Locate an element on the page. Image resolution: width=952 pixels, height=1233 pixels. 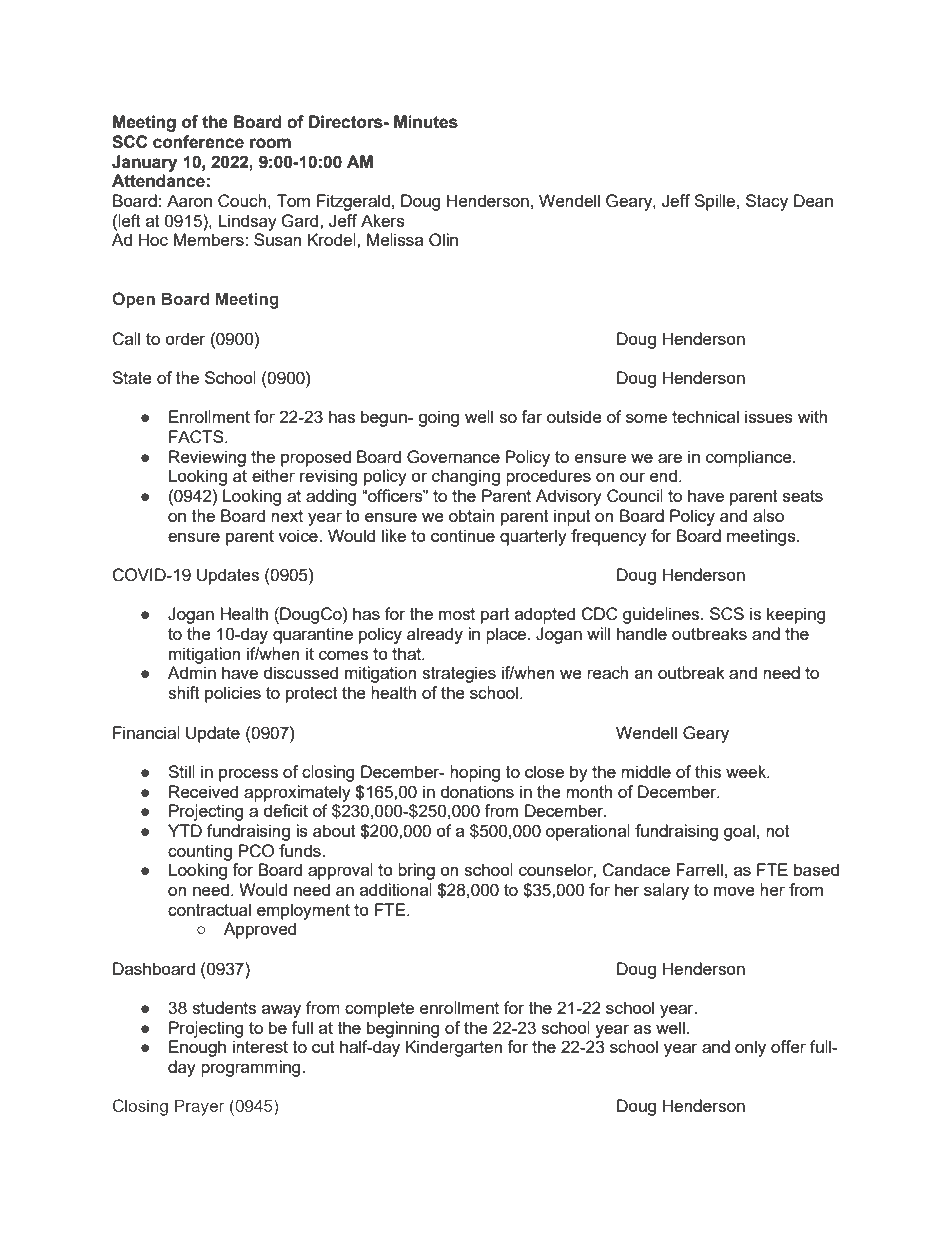
technical is located at coordinates (705, 416).
